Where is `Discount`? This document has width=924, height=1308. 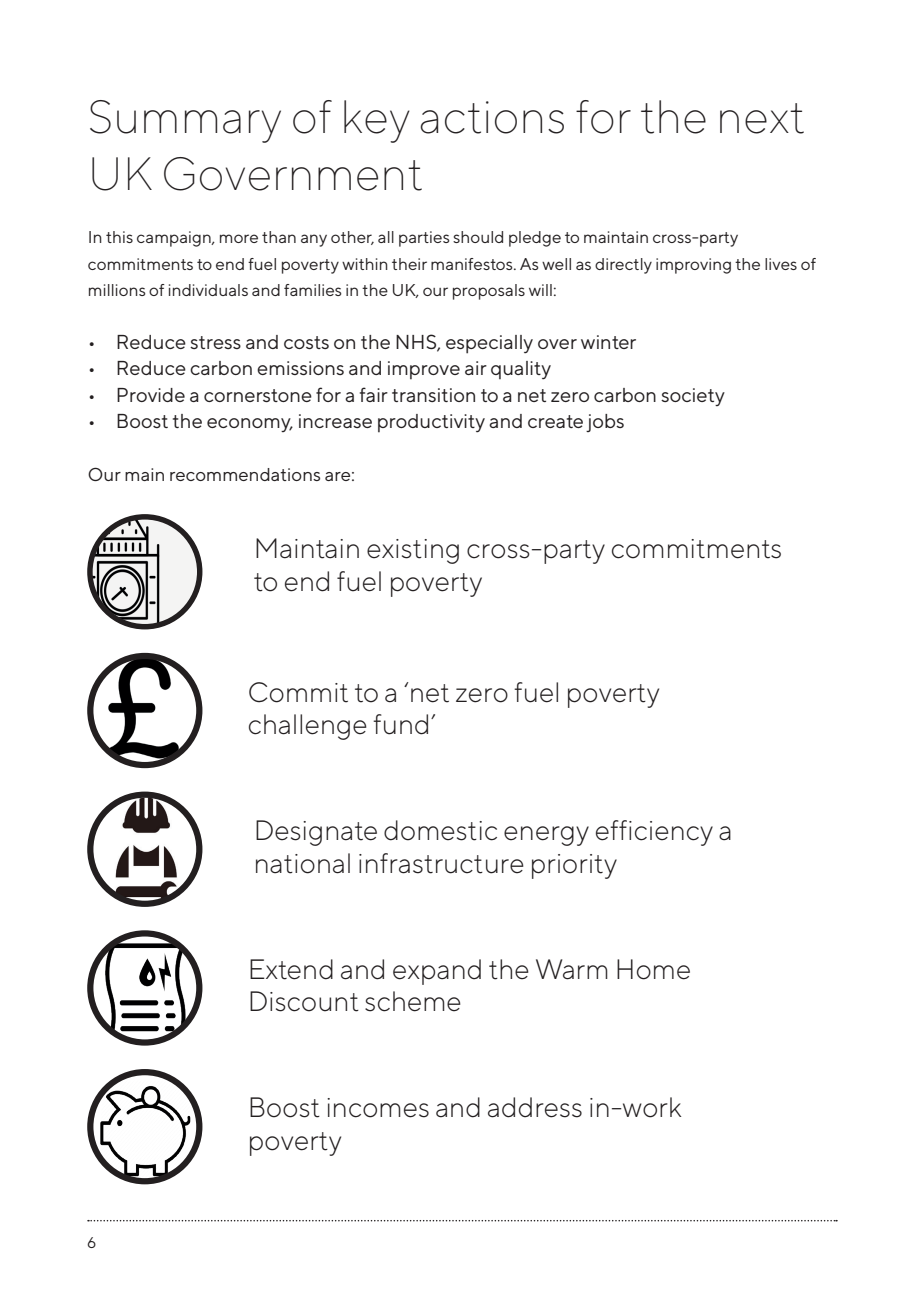 Discount is located at coordinates (304, 1001).
